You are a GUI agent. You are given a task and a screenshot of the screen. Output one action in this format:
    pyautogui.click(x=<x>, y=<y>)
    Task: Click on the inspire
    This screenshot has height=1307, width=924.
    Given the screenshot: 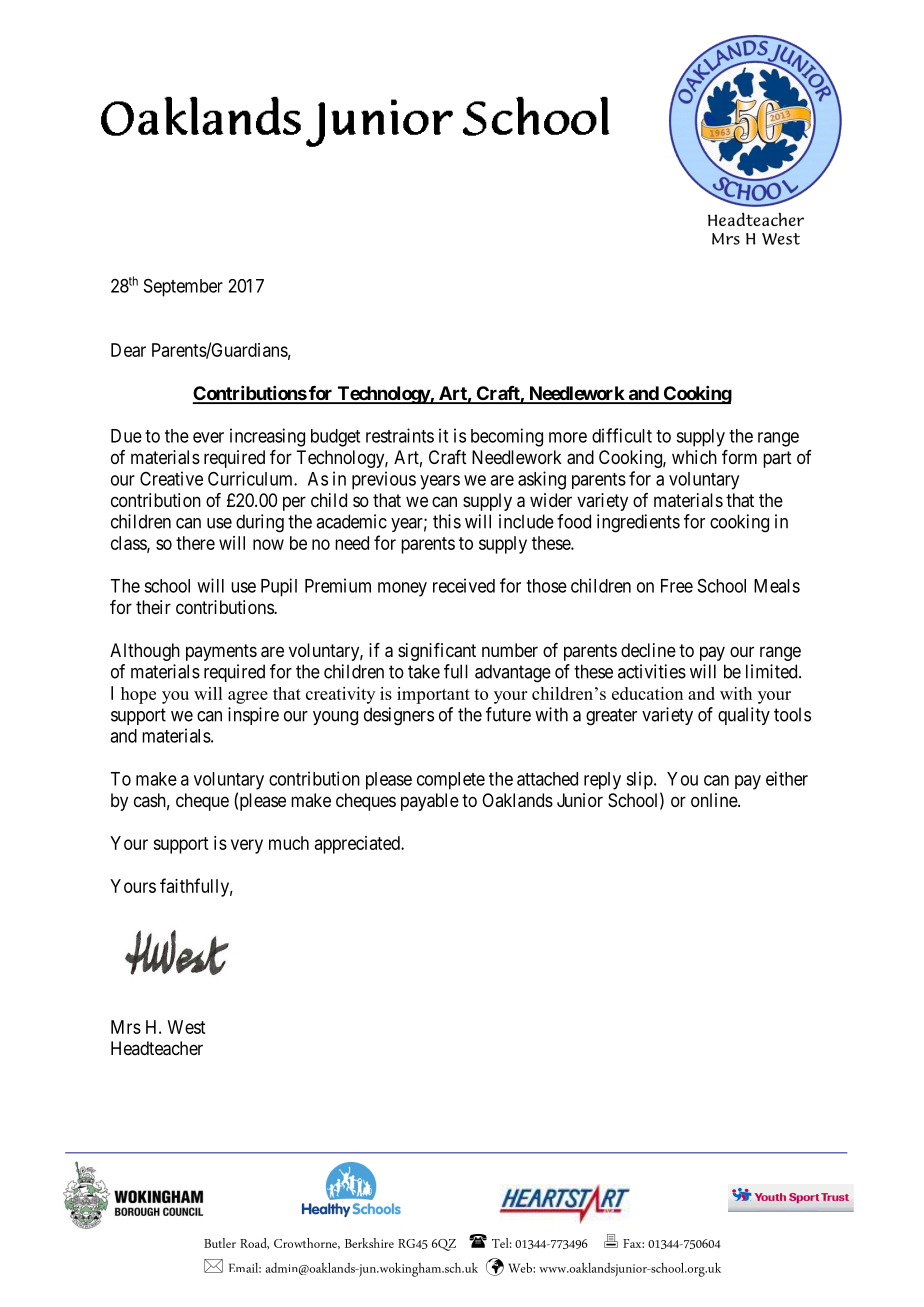 What is the action you would take?
    pyautogui.click(x=253, y=716)
